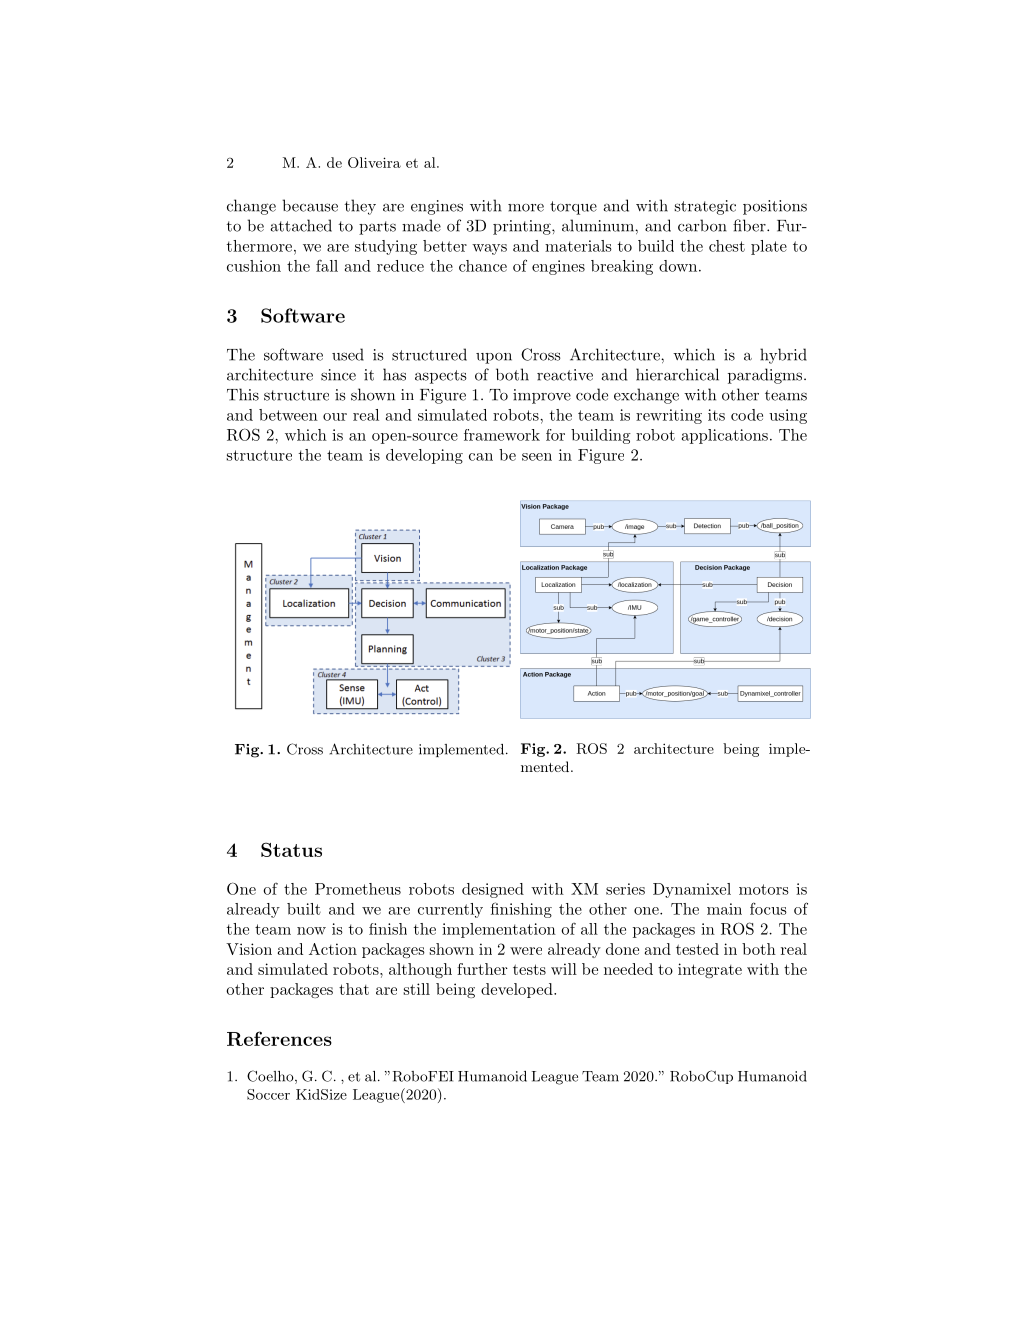  I want to click on Status, so click(291, 849).
